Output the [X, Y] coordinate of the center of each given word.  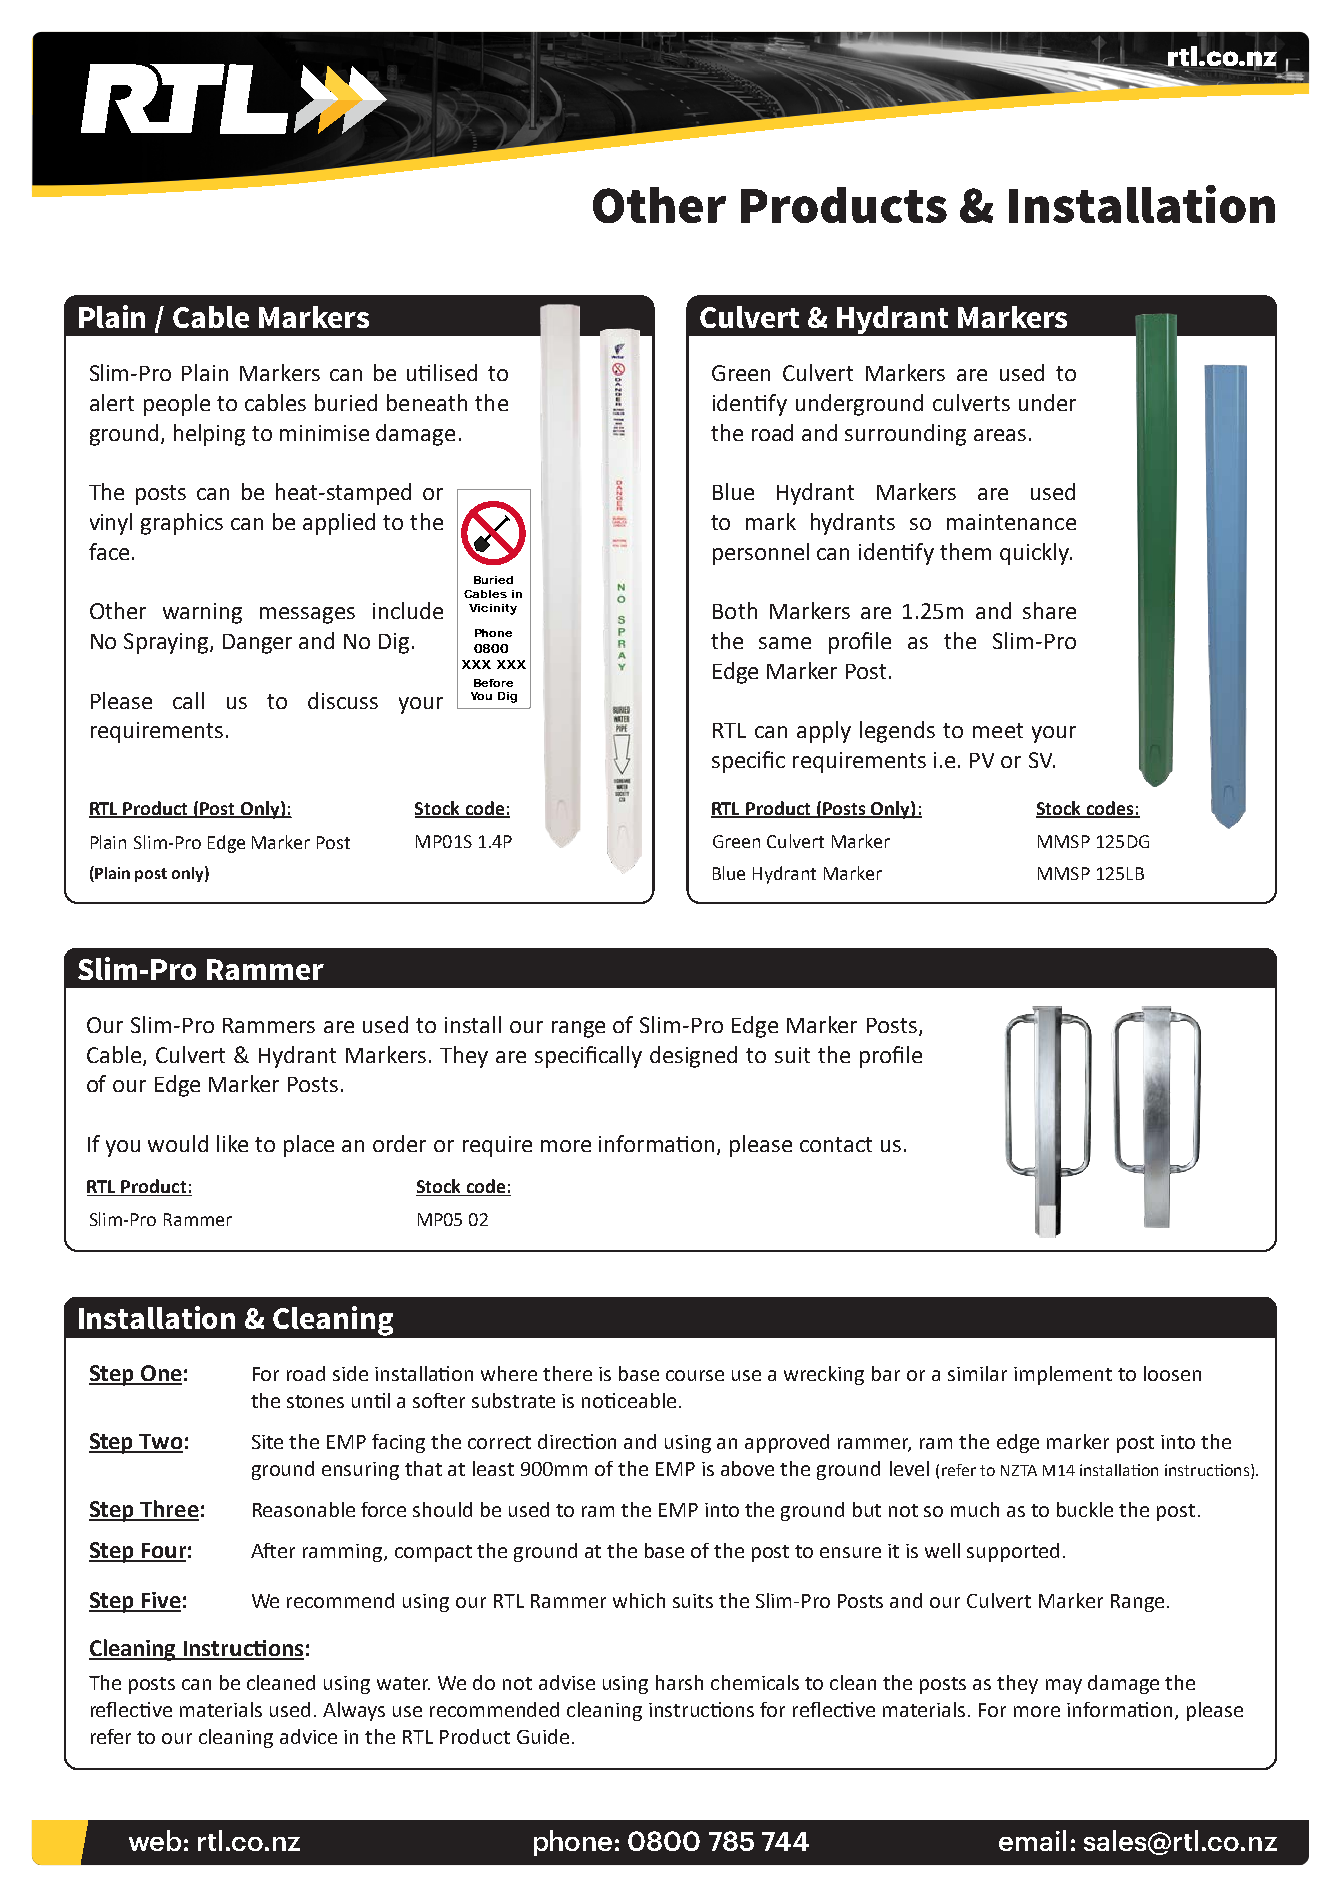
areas [1000, 435]
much [975, 1509]
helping [209, 435]
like [232, 1143]
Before [493, 683]
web [155, 1840]
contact [836, 1144]
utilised [442, 372]
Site [267, 1442]
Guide [543, 1736]
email [1032, 1840]
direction [577, 1441]
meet [998, 730]
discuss [343, 700]
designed [693, 1057]
